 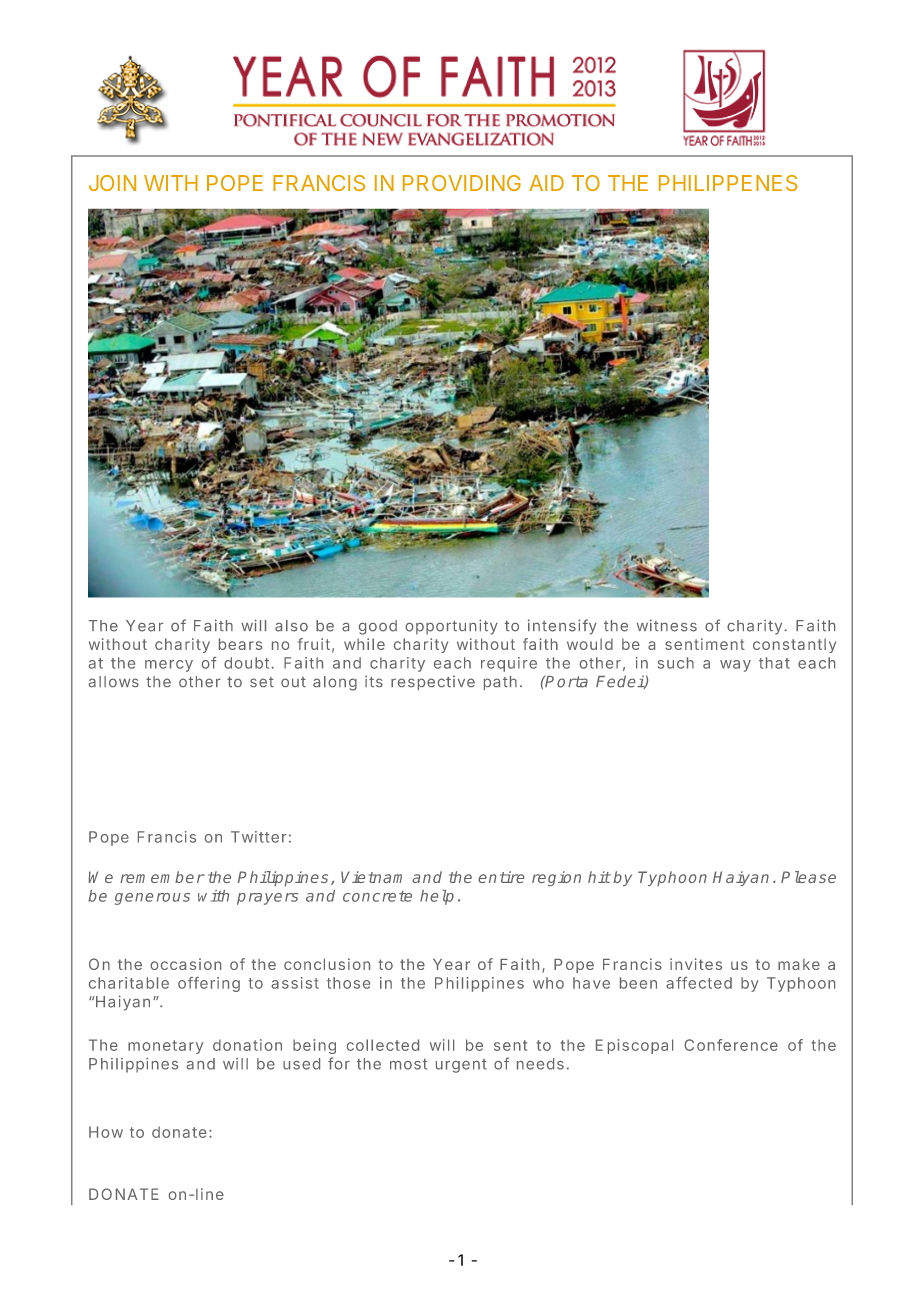 I want to click on Twitter, so click(x=258, y=837).
